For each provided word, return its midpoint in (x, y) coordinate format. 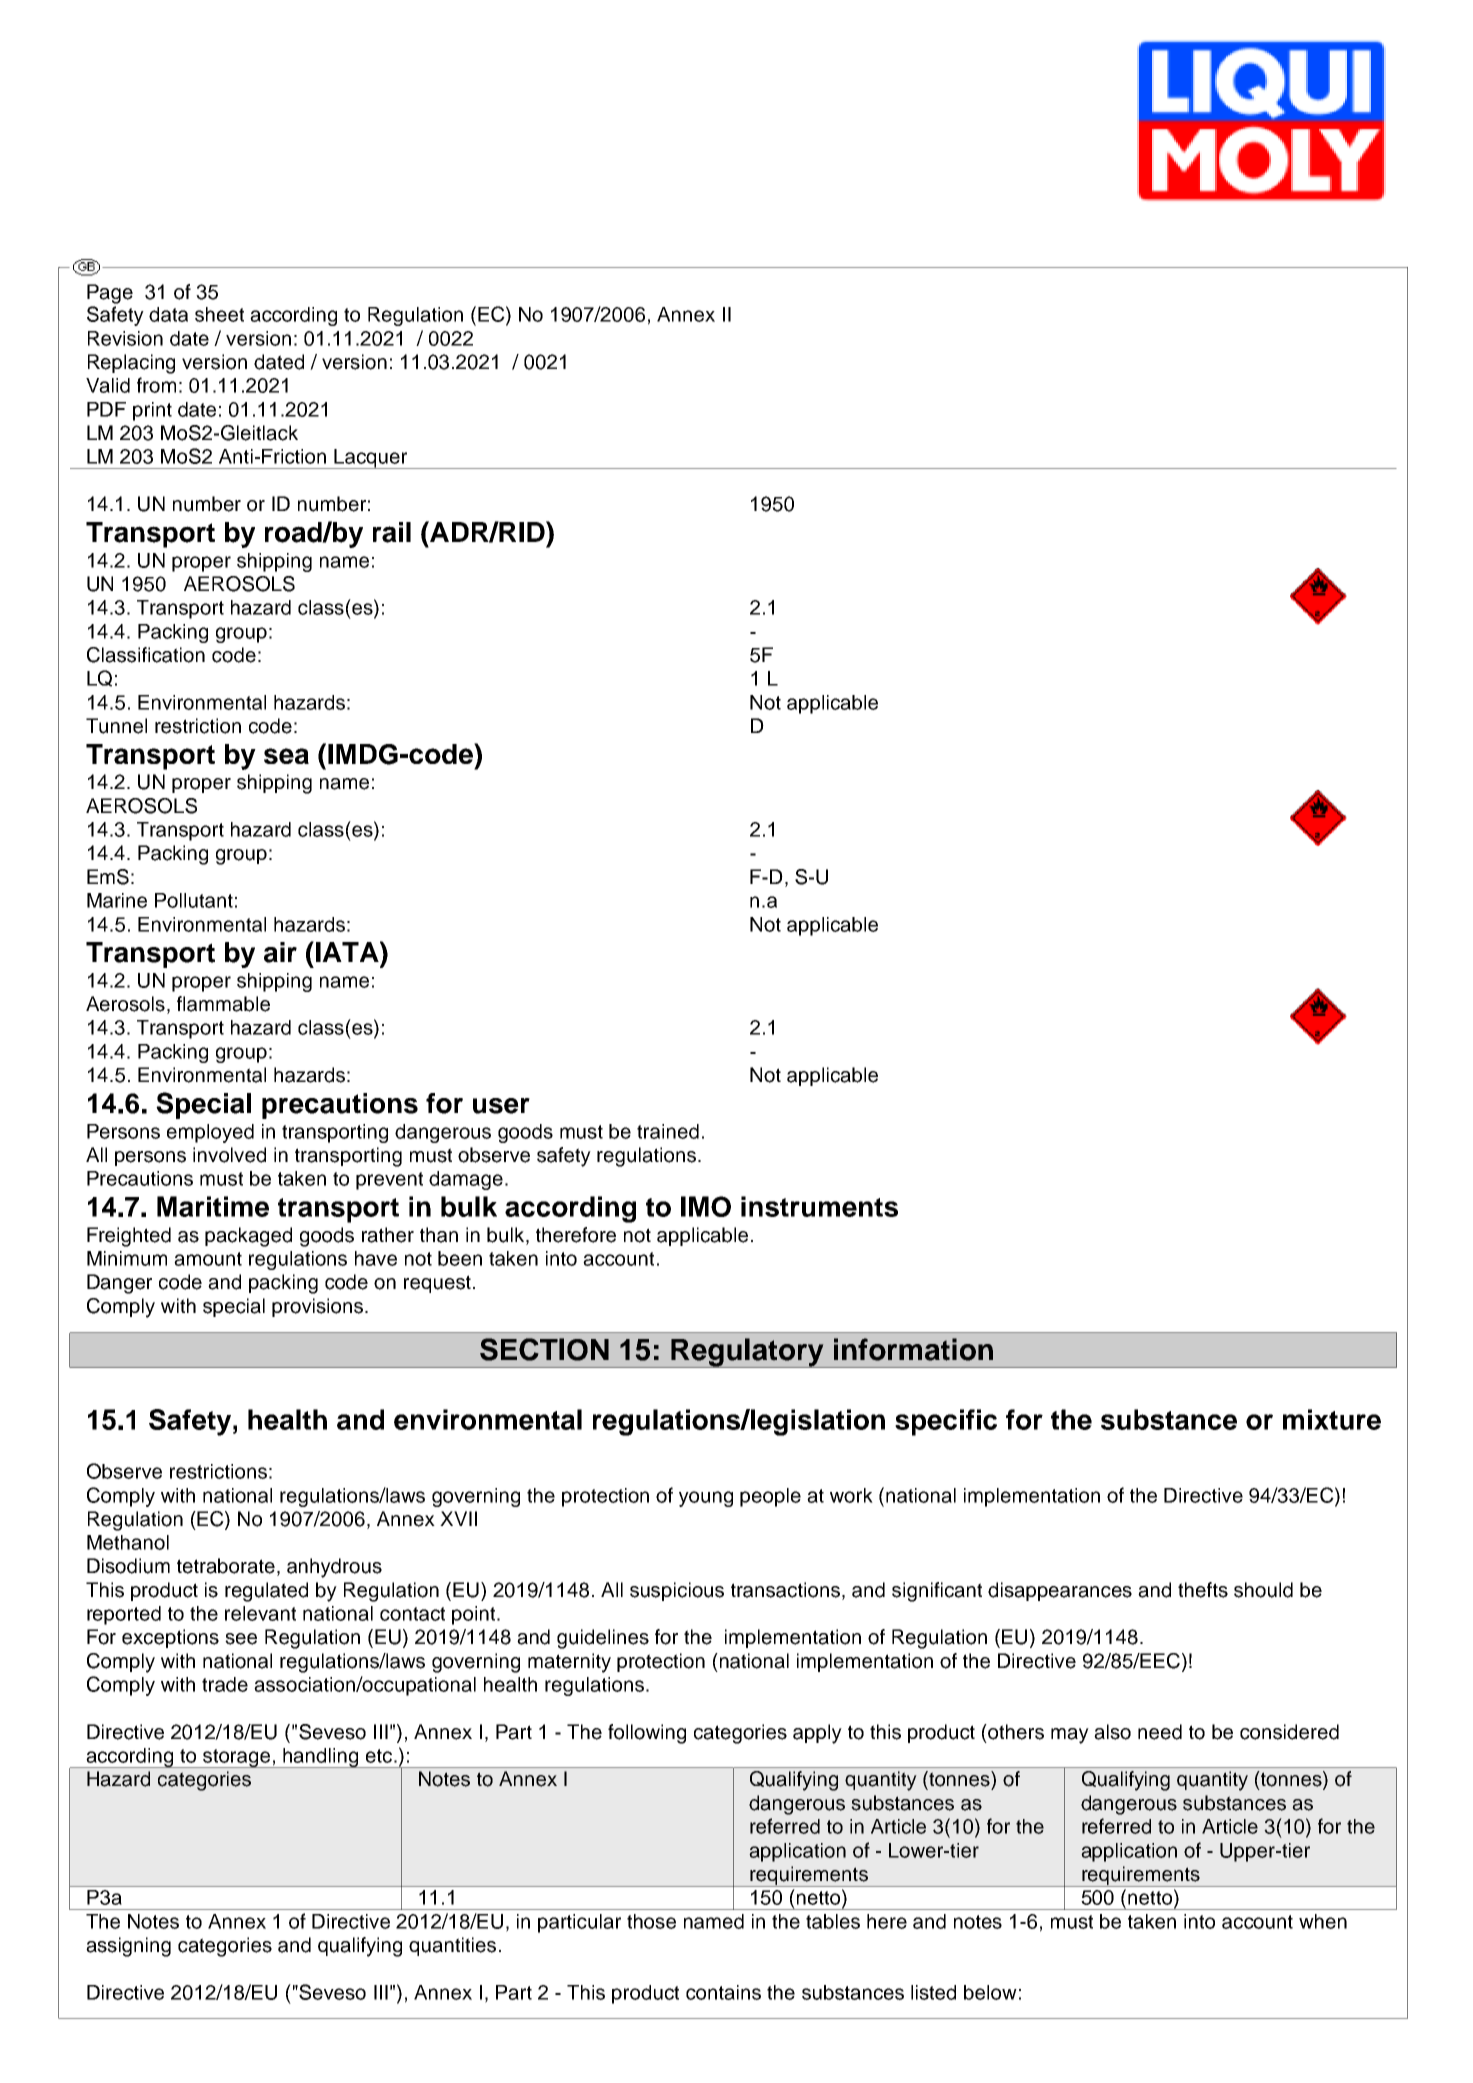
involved (229, 1155)
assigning (128, 1947)
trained (668, 1131)
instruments (819, 1206)
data (168, 314)
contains (723, 1992)
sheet (219, 314)
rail (392, 532)
